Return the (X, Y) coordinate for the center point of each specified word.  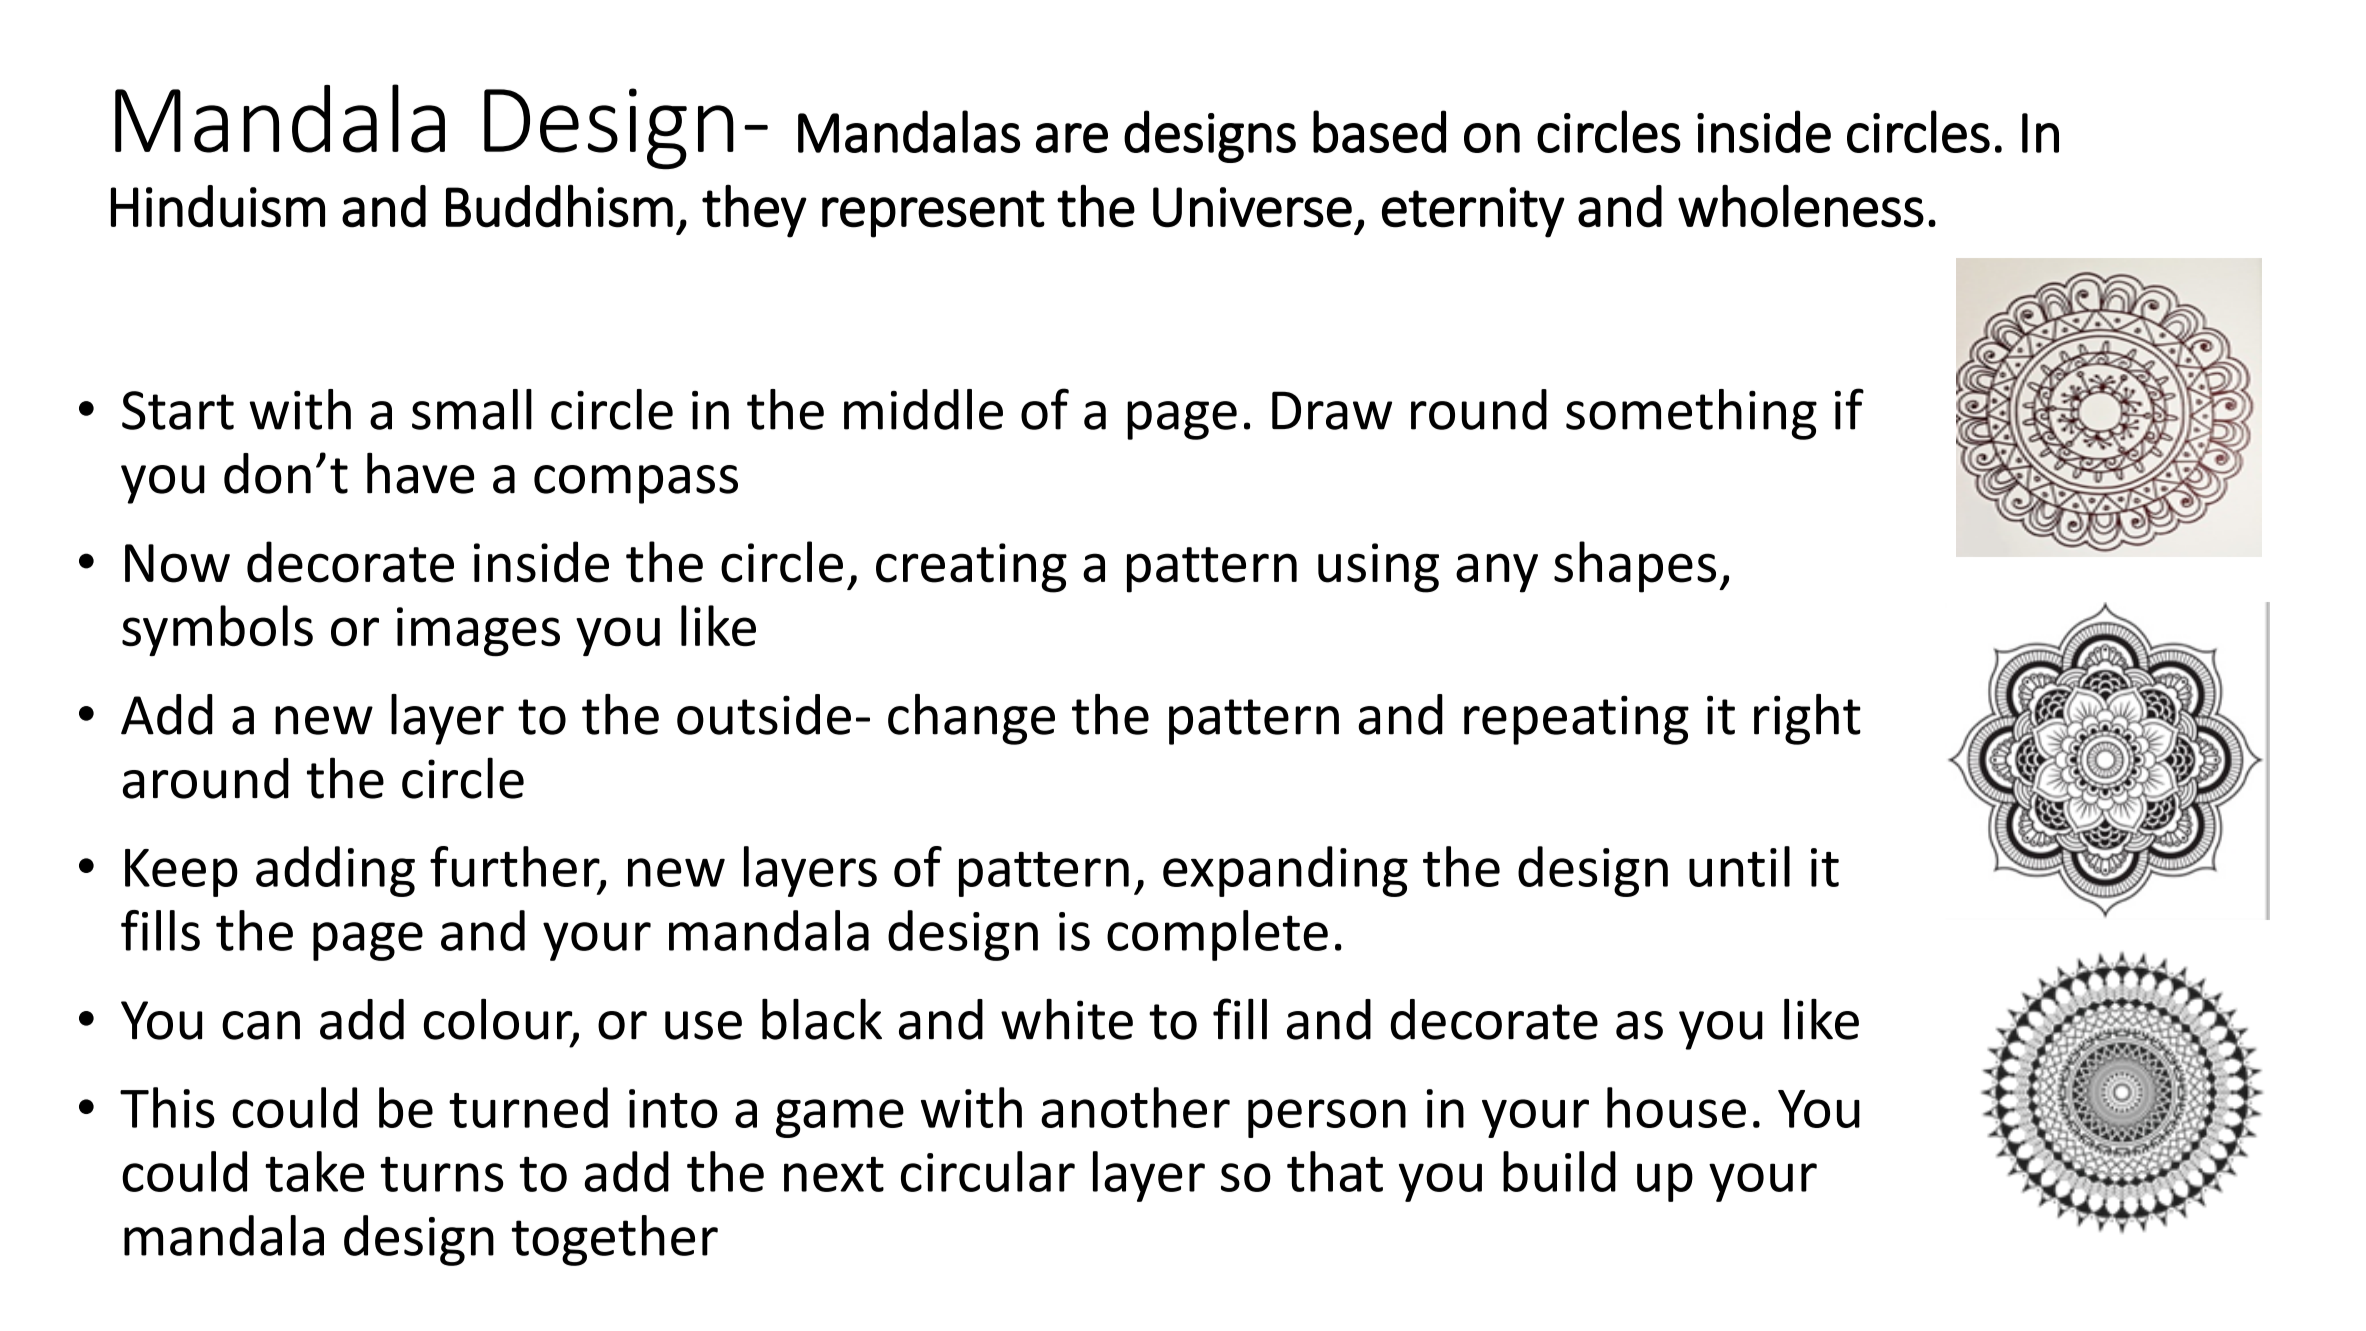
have (420, 473)
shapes (1635, 567)
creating (971, 568)
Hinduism (218, 206)
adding (335, 871)
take (314, 1171)
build (1559, 1171)
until (1739, 866)
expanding (1285, 871)
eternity (1473, 212)
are (1072, 138)
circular (988, 1171)
